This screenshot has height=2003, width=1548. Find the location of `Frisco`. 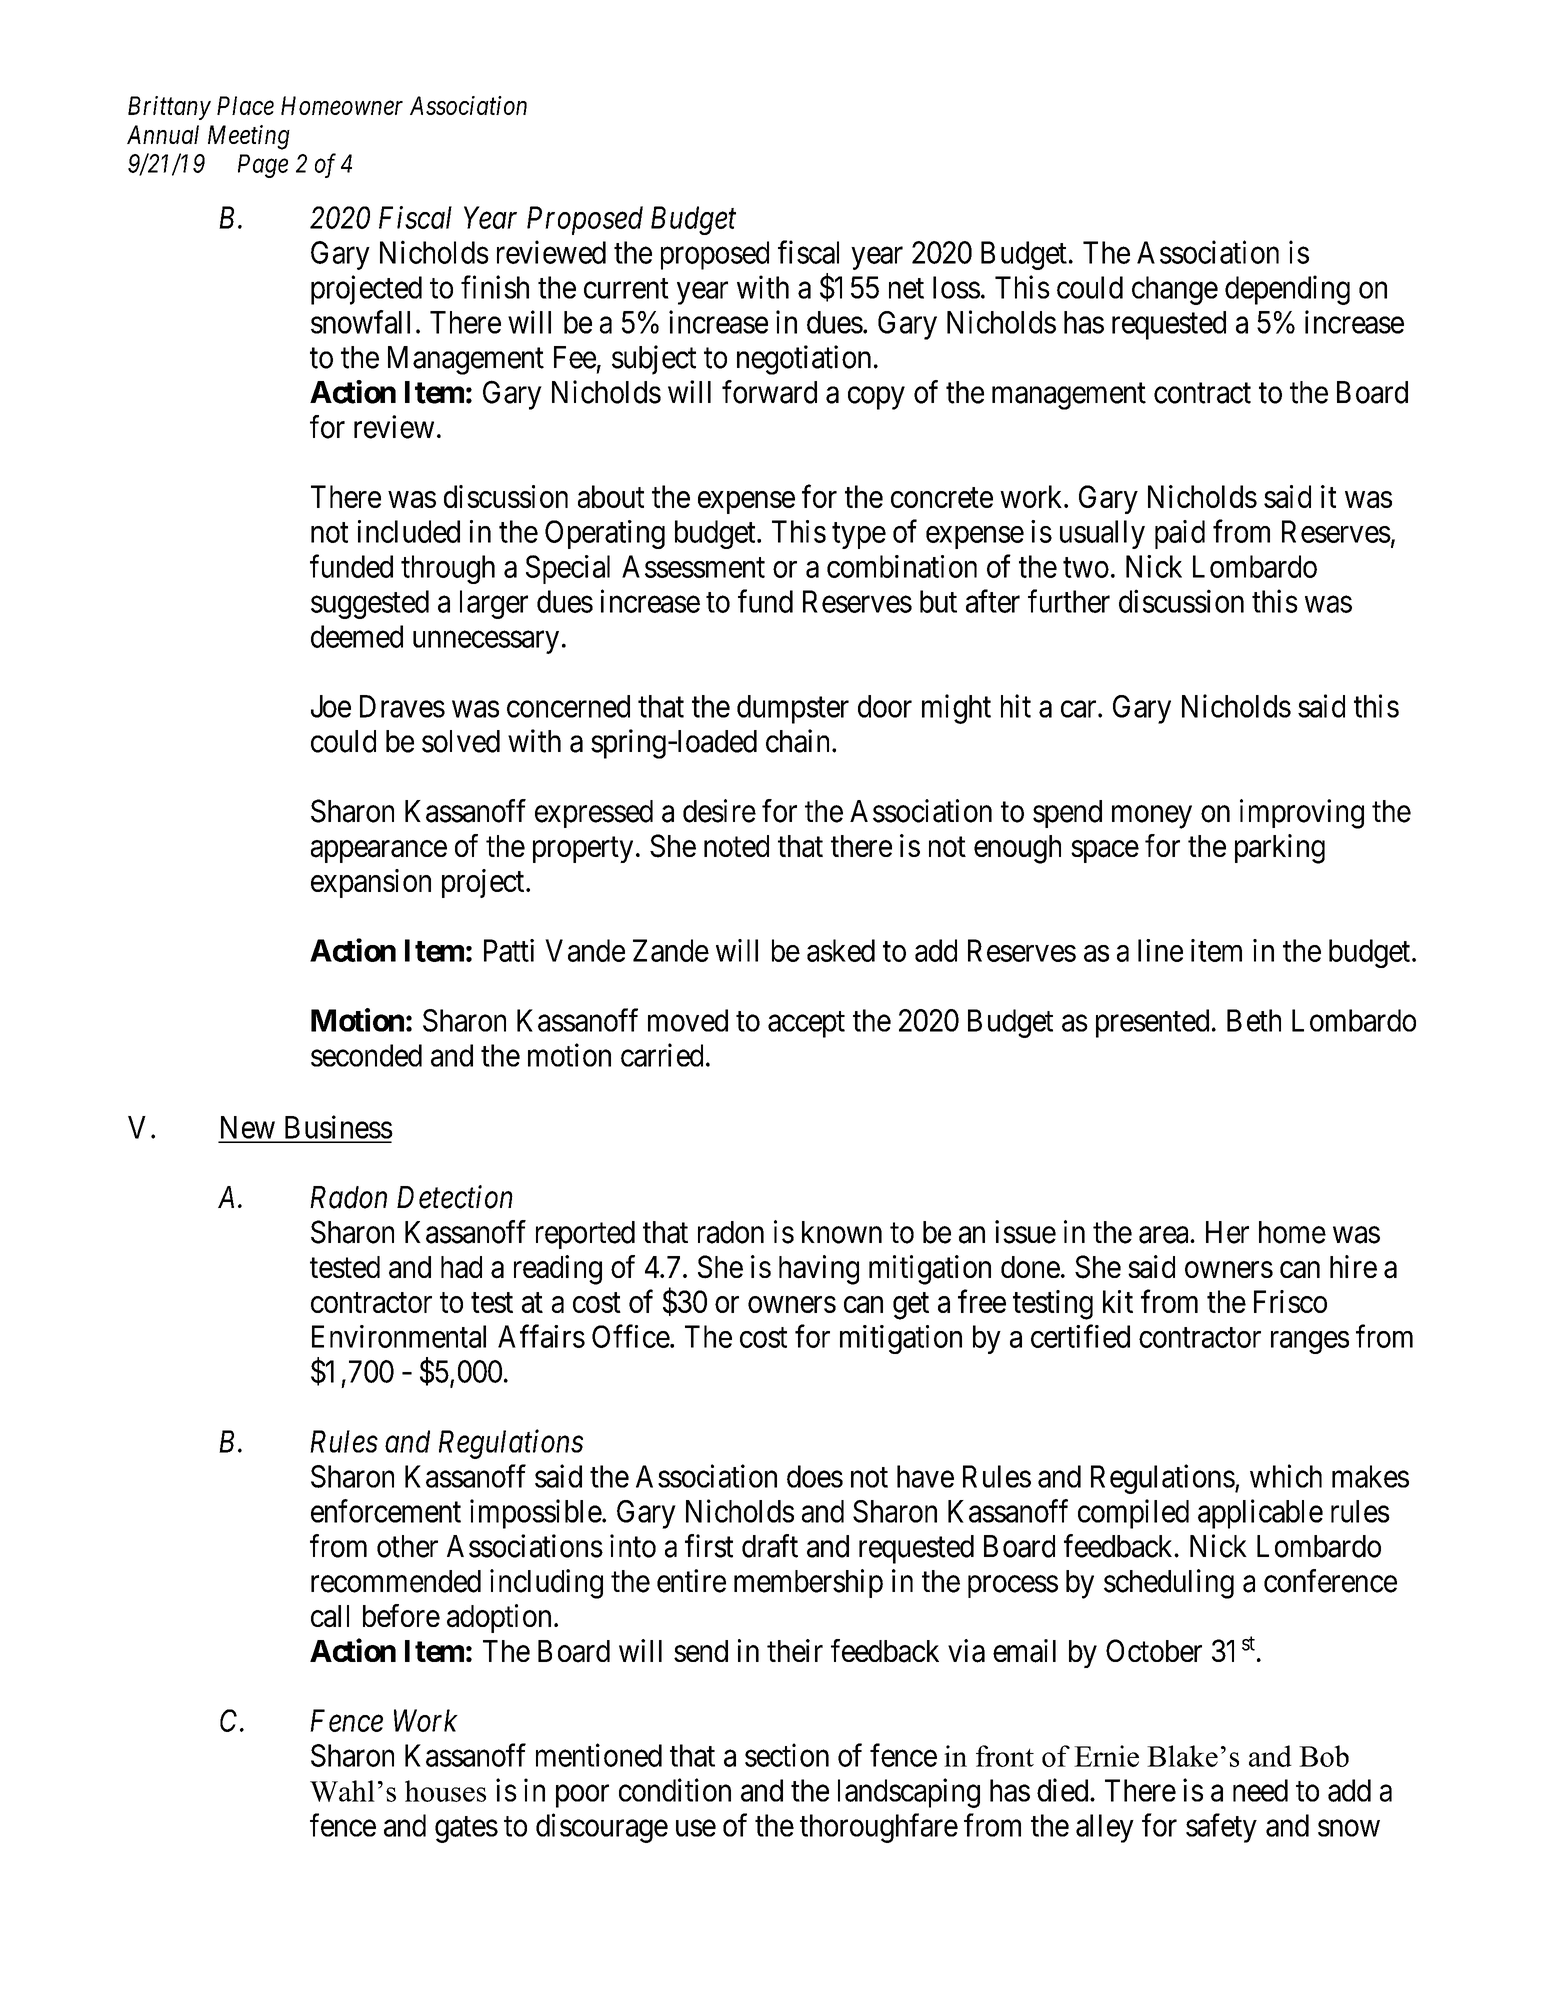

Frisco is located at coordinates (1290, 1301).
